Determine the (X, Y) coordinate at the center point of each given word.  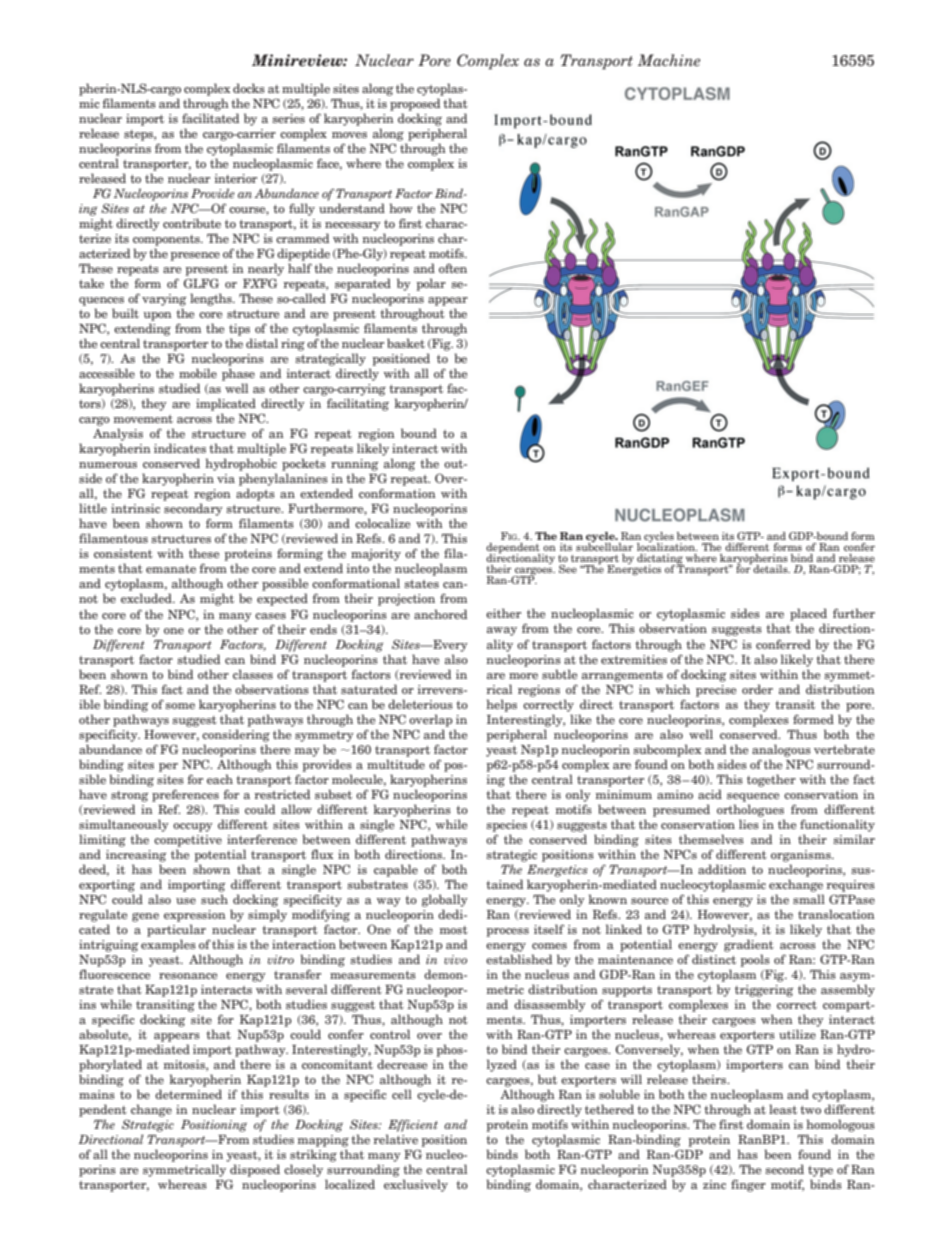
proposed (415, 104)
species (507, 826)
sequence (753, 797)
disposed (255, 1170)
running (354, 465)
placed (808, 616)
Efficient (413, 1125)
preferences (185, 795)
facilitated (210, 118)
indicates (180, 448)
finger (748, 1185)
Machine (669, 60)
